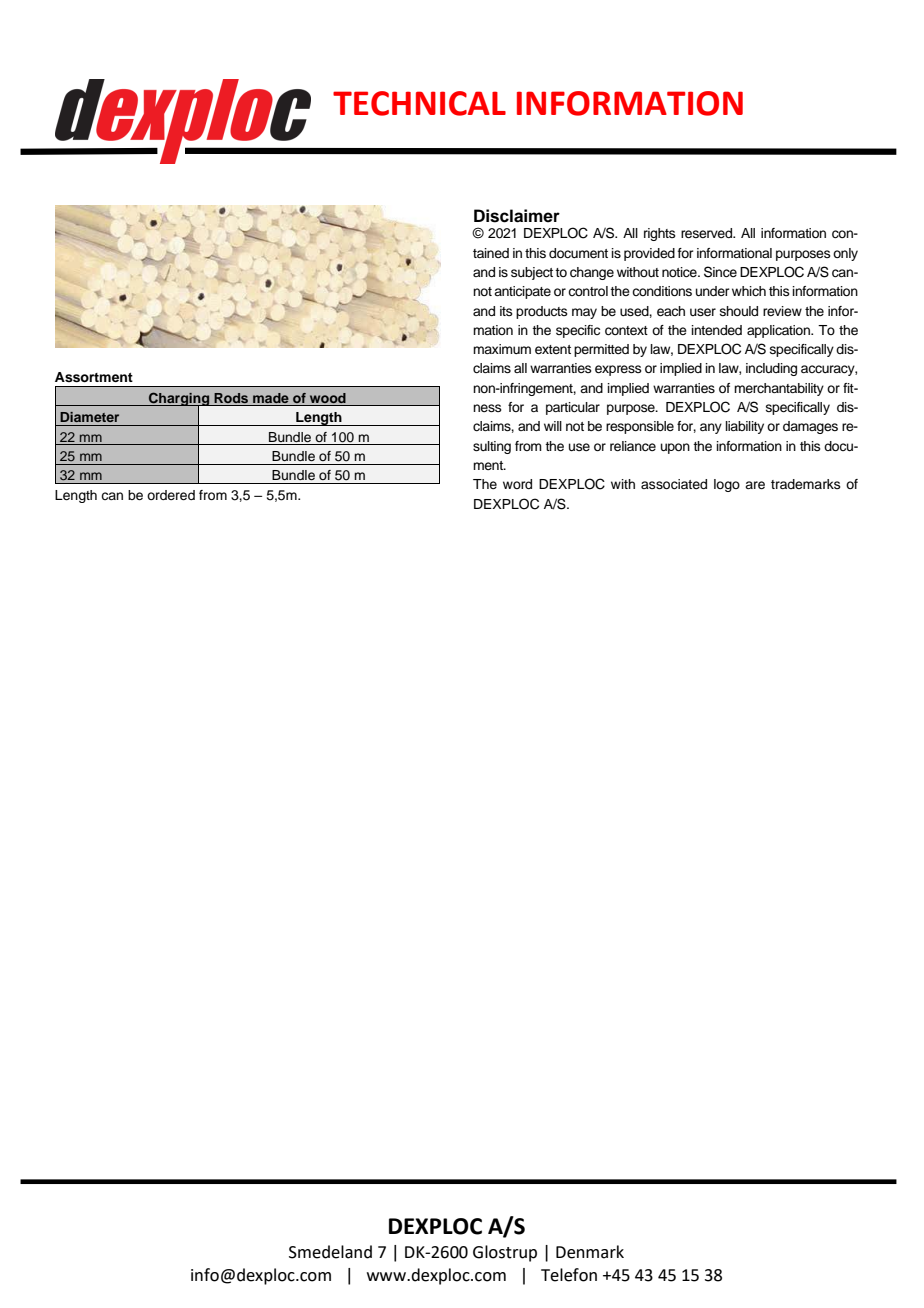  I want to click on trademarks, so click(806, 484).
